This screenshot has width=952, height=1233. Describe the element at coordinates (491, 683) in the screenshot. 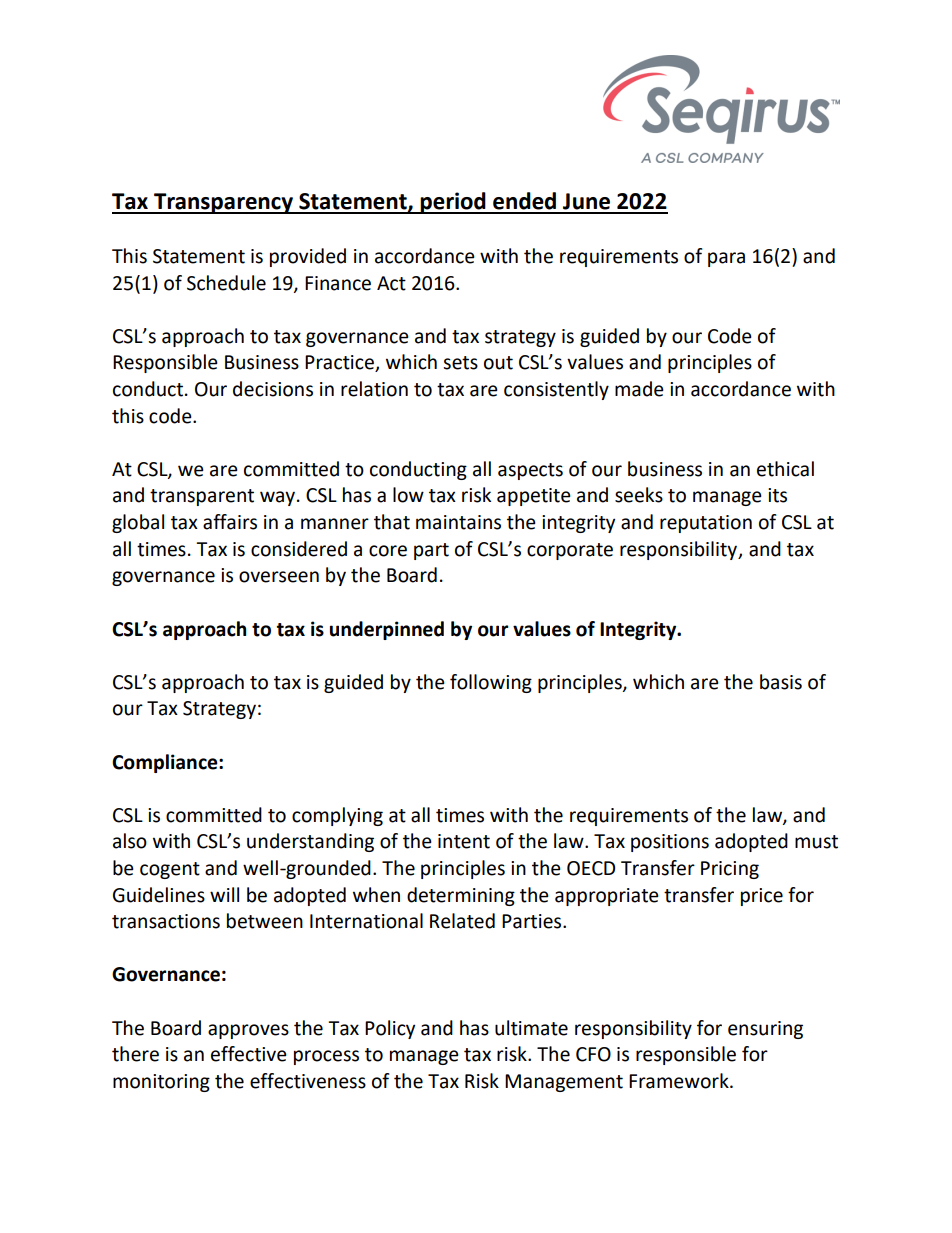

I see `following` at that location.
